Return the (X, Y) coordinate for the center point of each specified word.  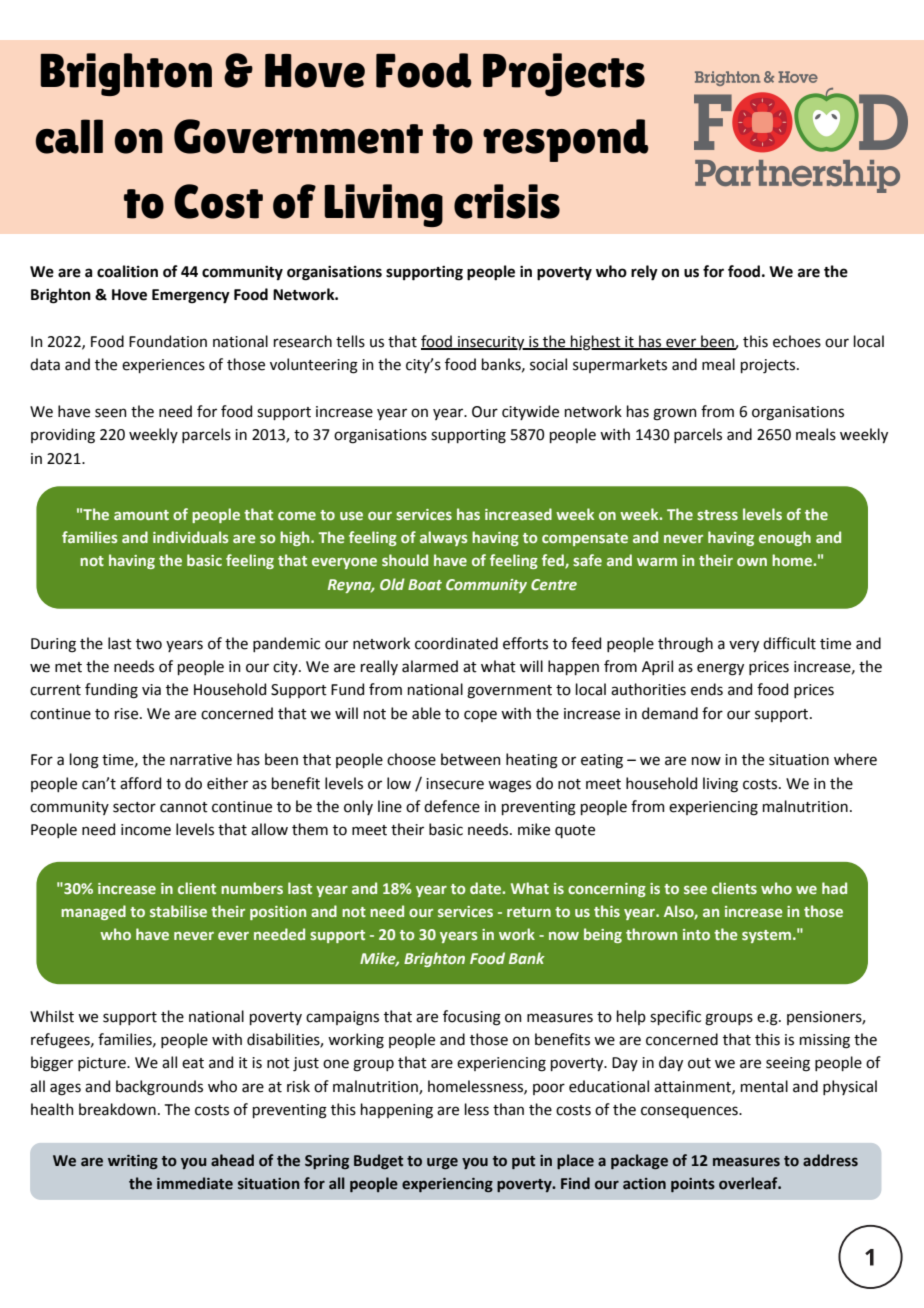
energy (720, 669)
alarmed (430, 666)
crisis (507, 201)
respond (566, 140)
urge (442, 1163)
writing (133, 1162)
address (830, 1160)
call (69, 136)
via (151, 690)
